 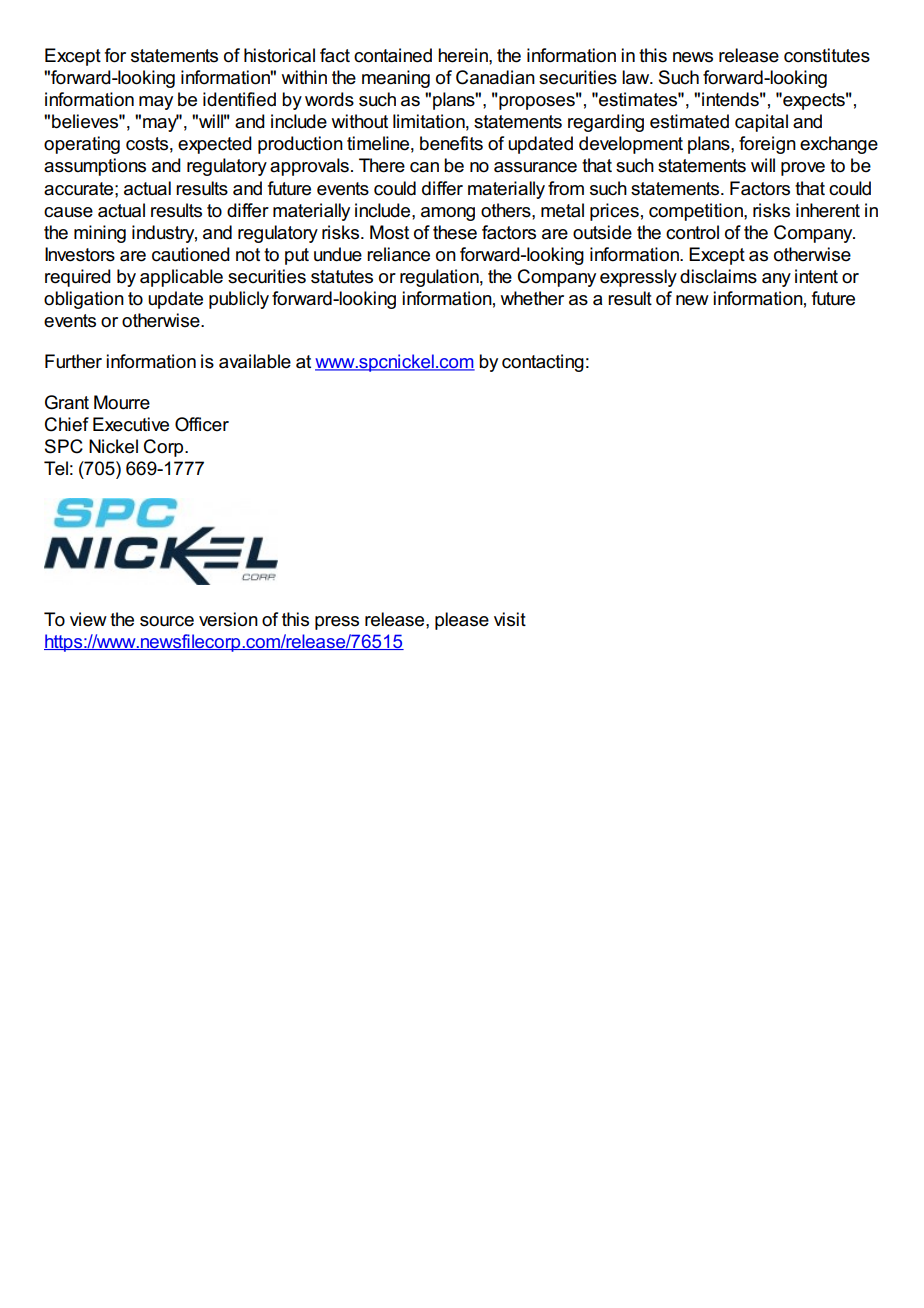 What do you see at coordinates (718, 276) in the page?
I see `disclaims` at bounding box center [718, 276].
